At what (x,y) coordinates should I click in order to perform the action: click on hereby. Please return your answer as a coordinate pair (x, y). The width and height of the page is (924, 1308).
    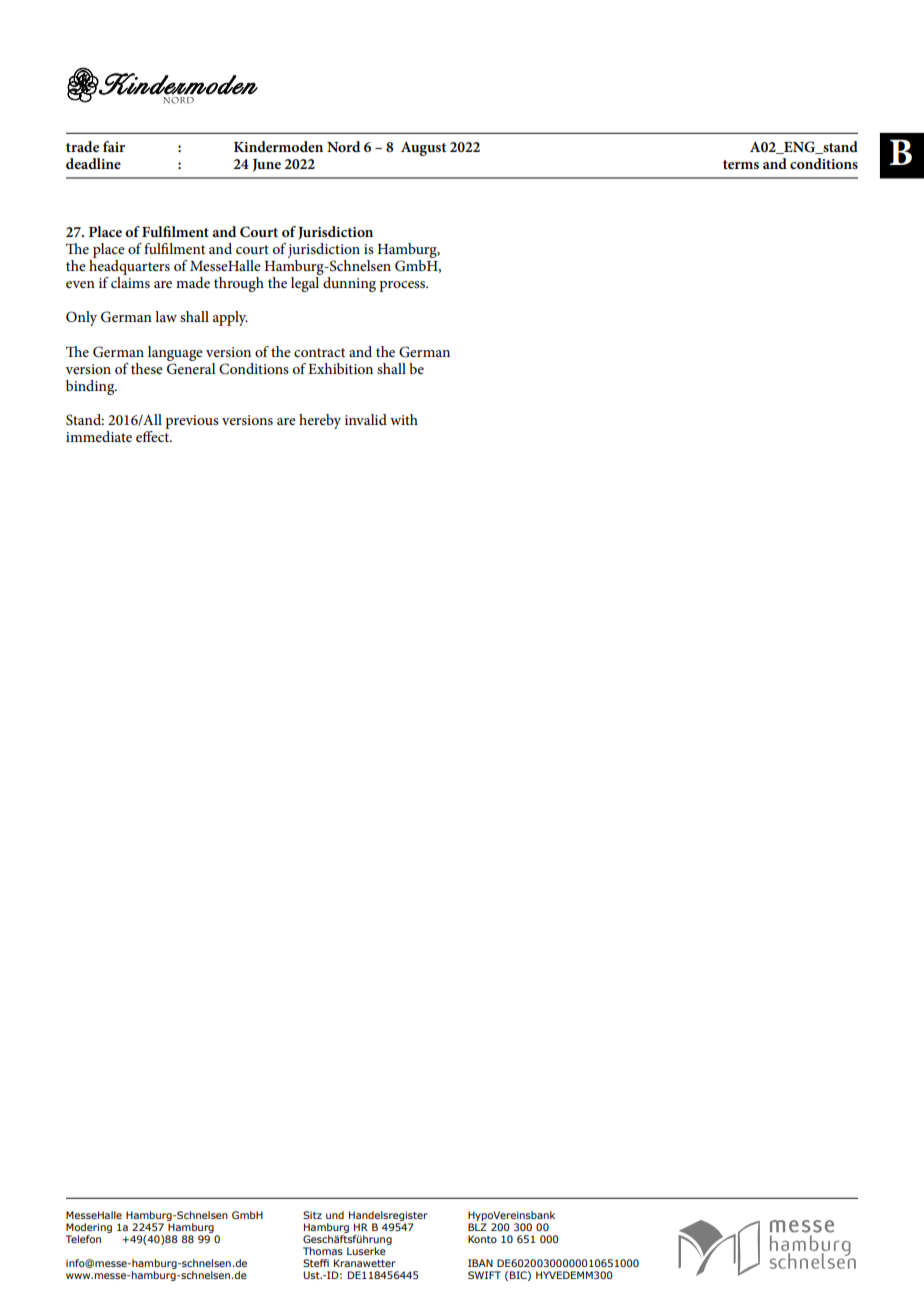
    Looking at the image, I should click on (320, 421).
